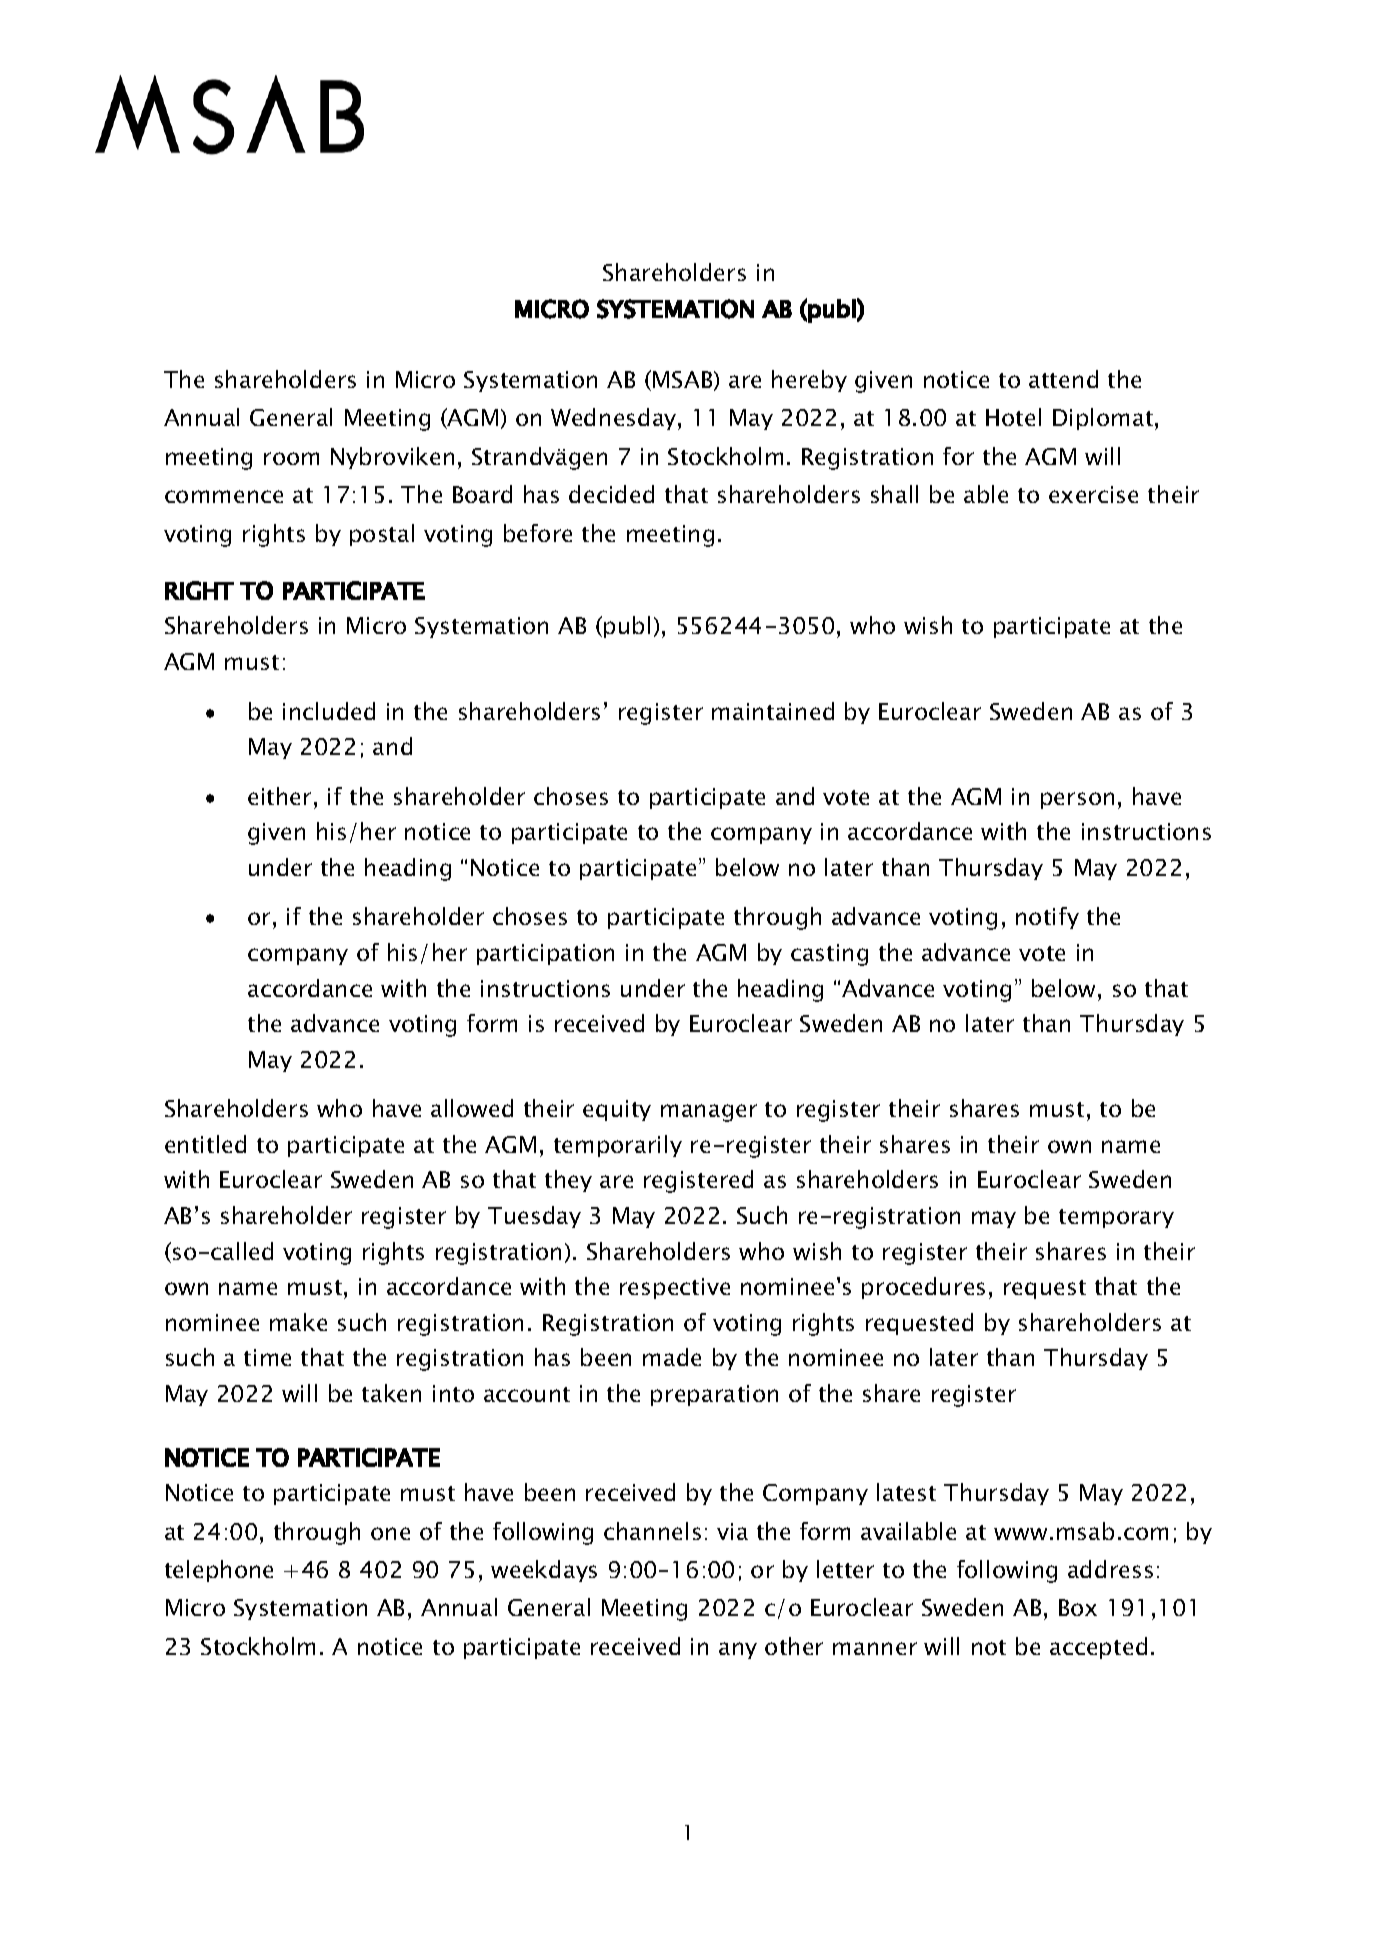 The width and height of the screenshot is (1379, 1951). Describe the element at coordinates (615, 419) in the screenshot. I see `Wednesday` at that location.
